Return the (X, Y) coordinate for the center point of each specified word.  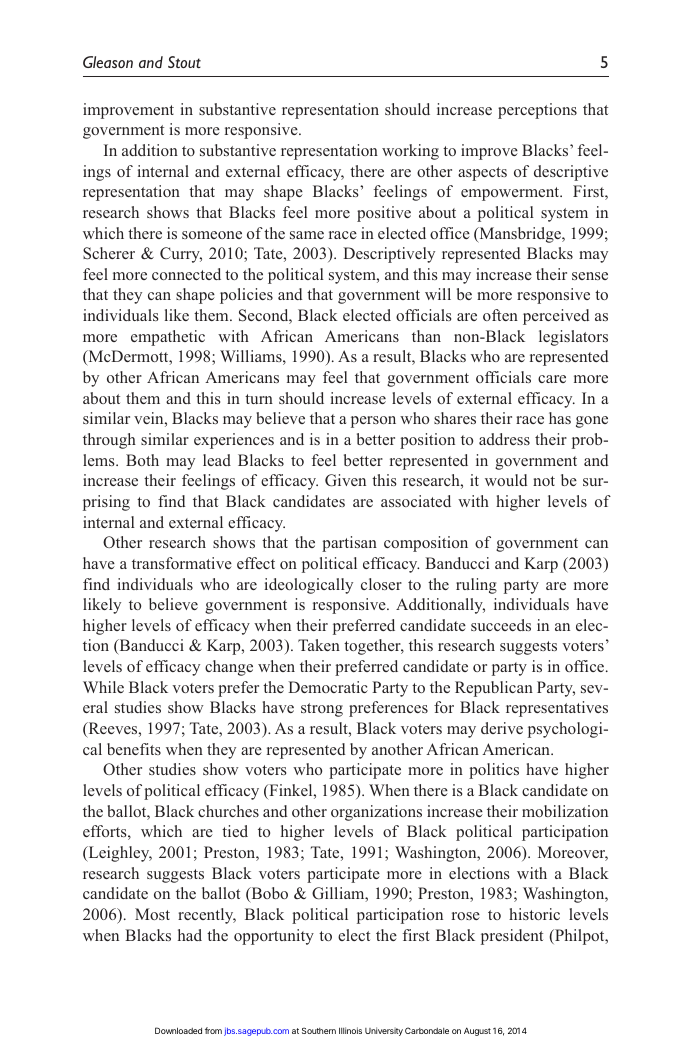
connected (186, 274)
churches (228, 811)
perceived (556, 317)
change (229, 668)
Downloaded (178, 1030)
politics (494, 771)
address (504, 439)
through (109, 441)
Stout (184, 62)
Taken (319, 645)
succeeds (501, 625)
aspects (482, 174)
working (410, 152)
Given (345, 480)
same (307, 235)
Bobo (268, 894)
